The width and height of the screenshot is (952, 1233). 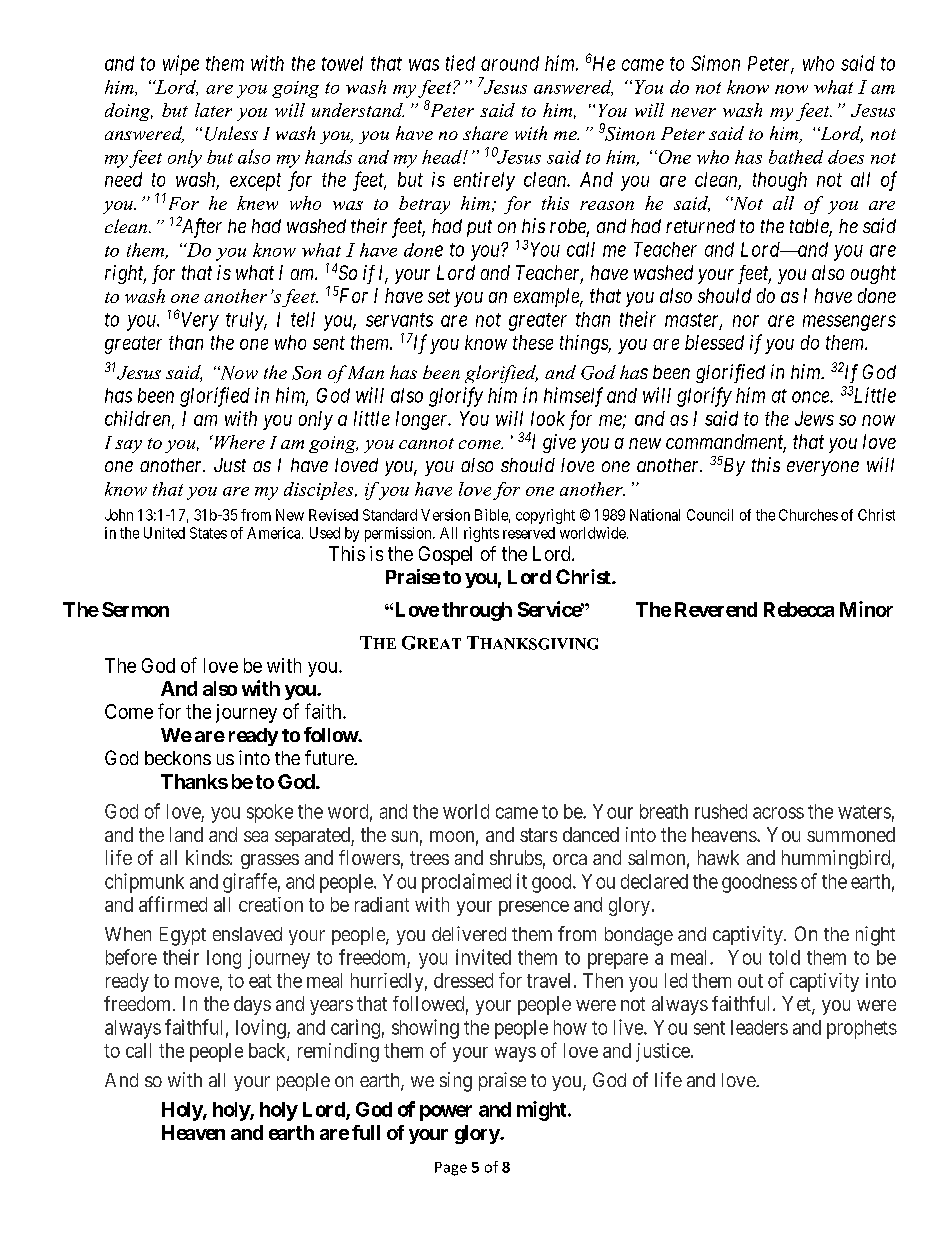 I want to click on these, so click(x=533, y=342).
